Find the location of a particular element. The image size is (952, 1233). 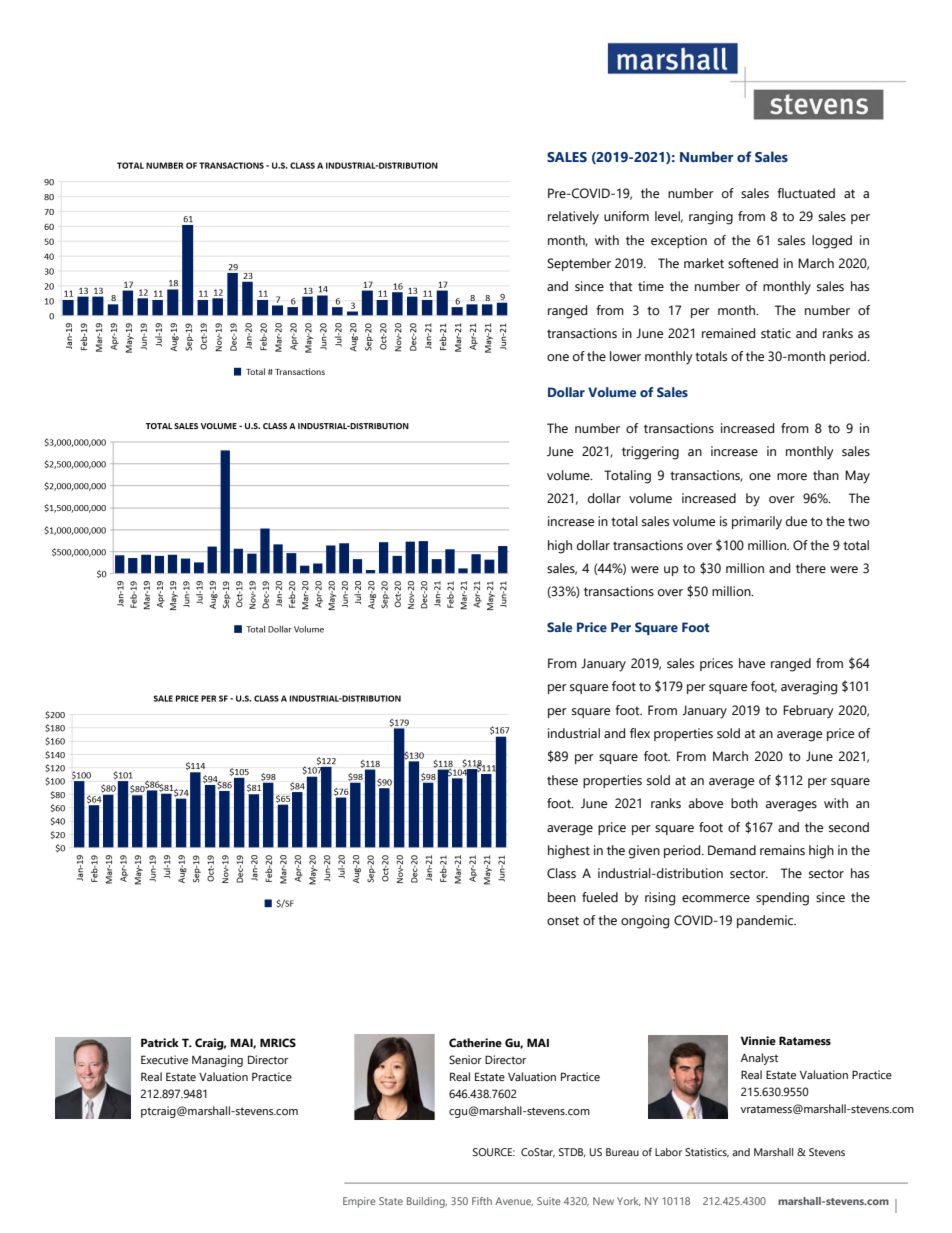

fluctuated is located at coordinates (806, 193).
